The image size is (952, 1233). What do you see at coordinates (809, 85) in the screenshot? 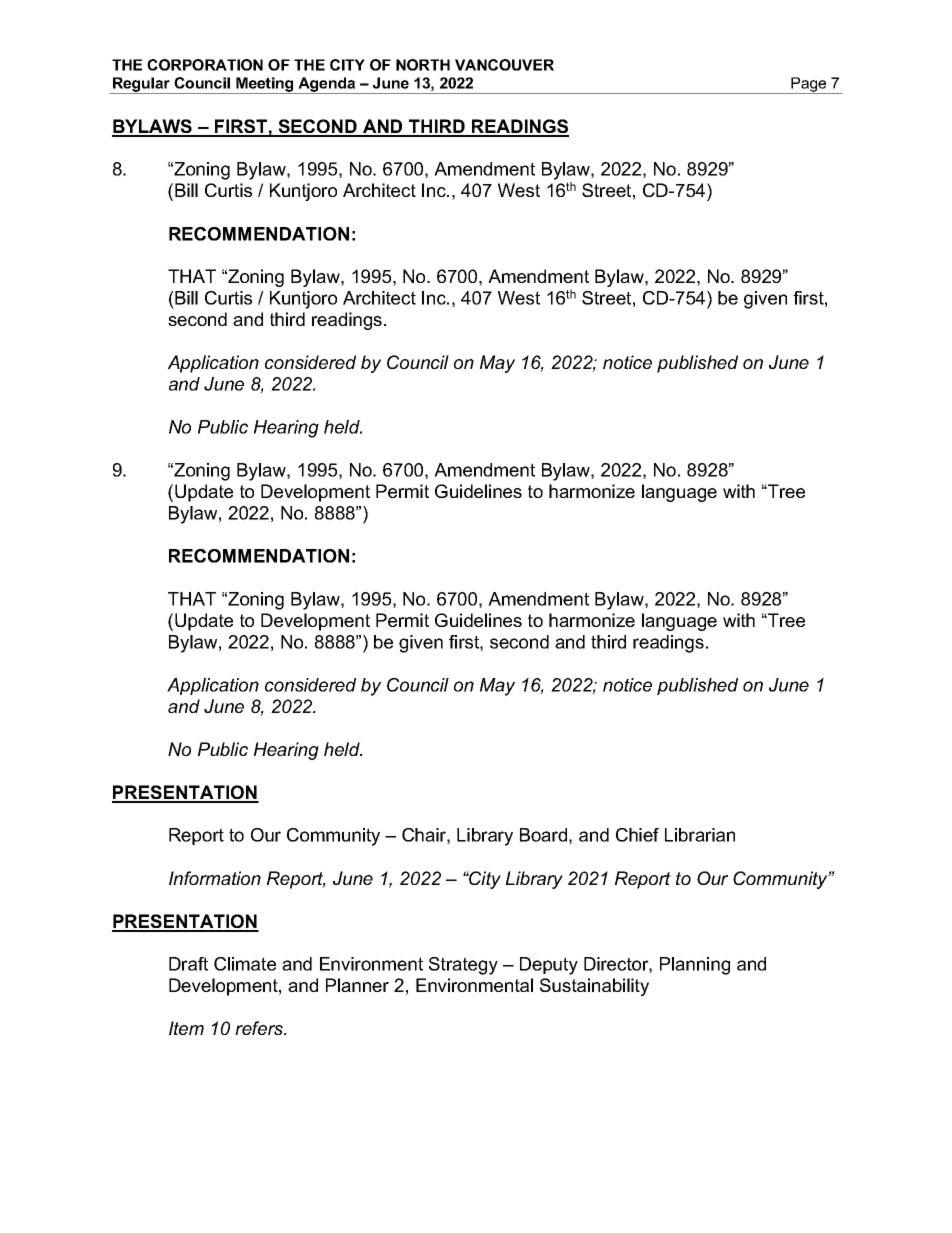
I see `Page` at bounding box center [809, 85].
